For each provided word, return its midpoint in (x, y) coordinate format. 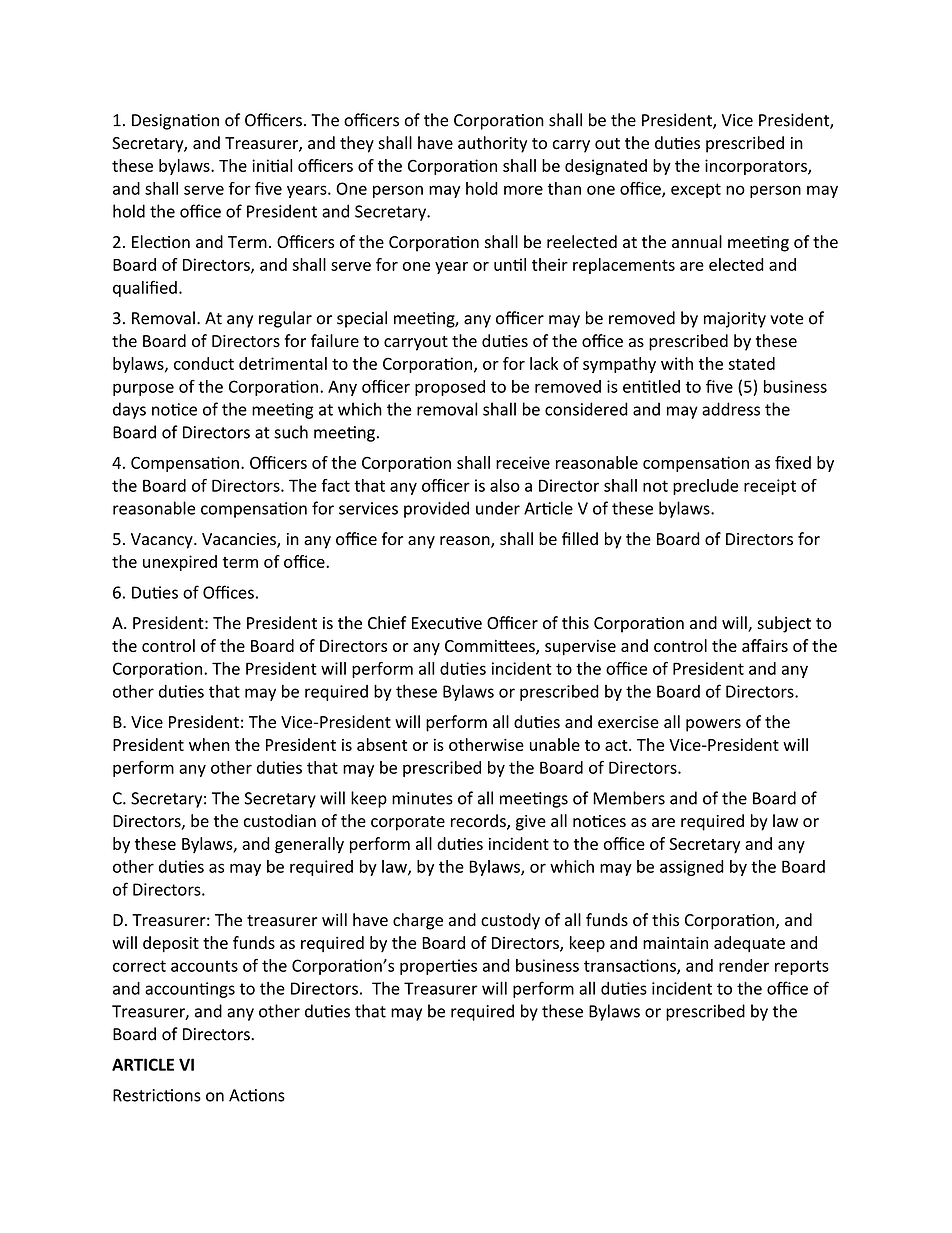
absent (382, 744)
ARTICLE (143, 1064)
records (479, 822)
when (209, 744)
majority (735, 320)
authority (492, 144)
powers (713, 725)
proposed (450, 388)
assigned (692, 868)
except (696, 190)
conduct (204, 363)
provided (436, 509)
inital (272, 165)
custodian (279, 821)
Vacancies (240, 540)
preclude (705, 487)
